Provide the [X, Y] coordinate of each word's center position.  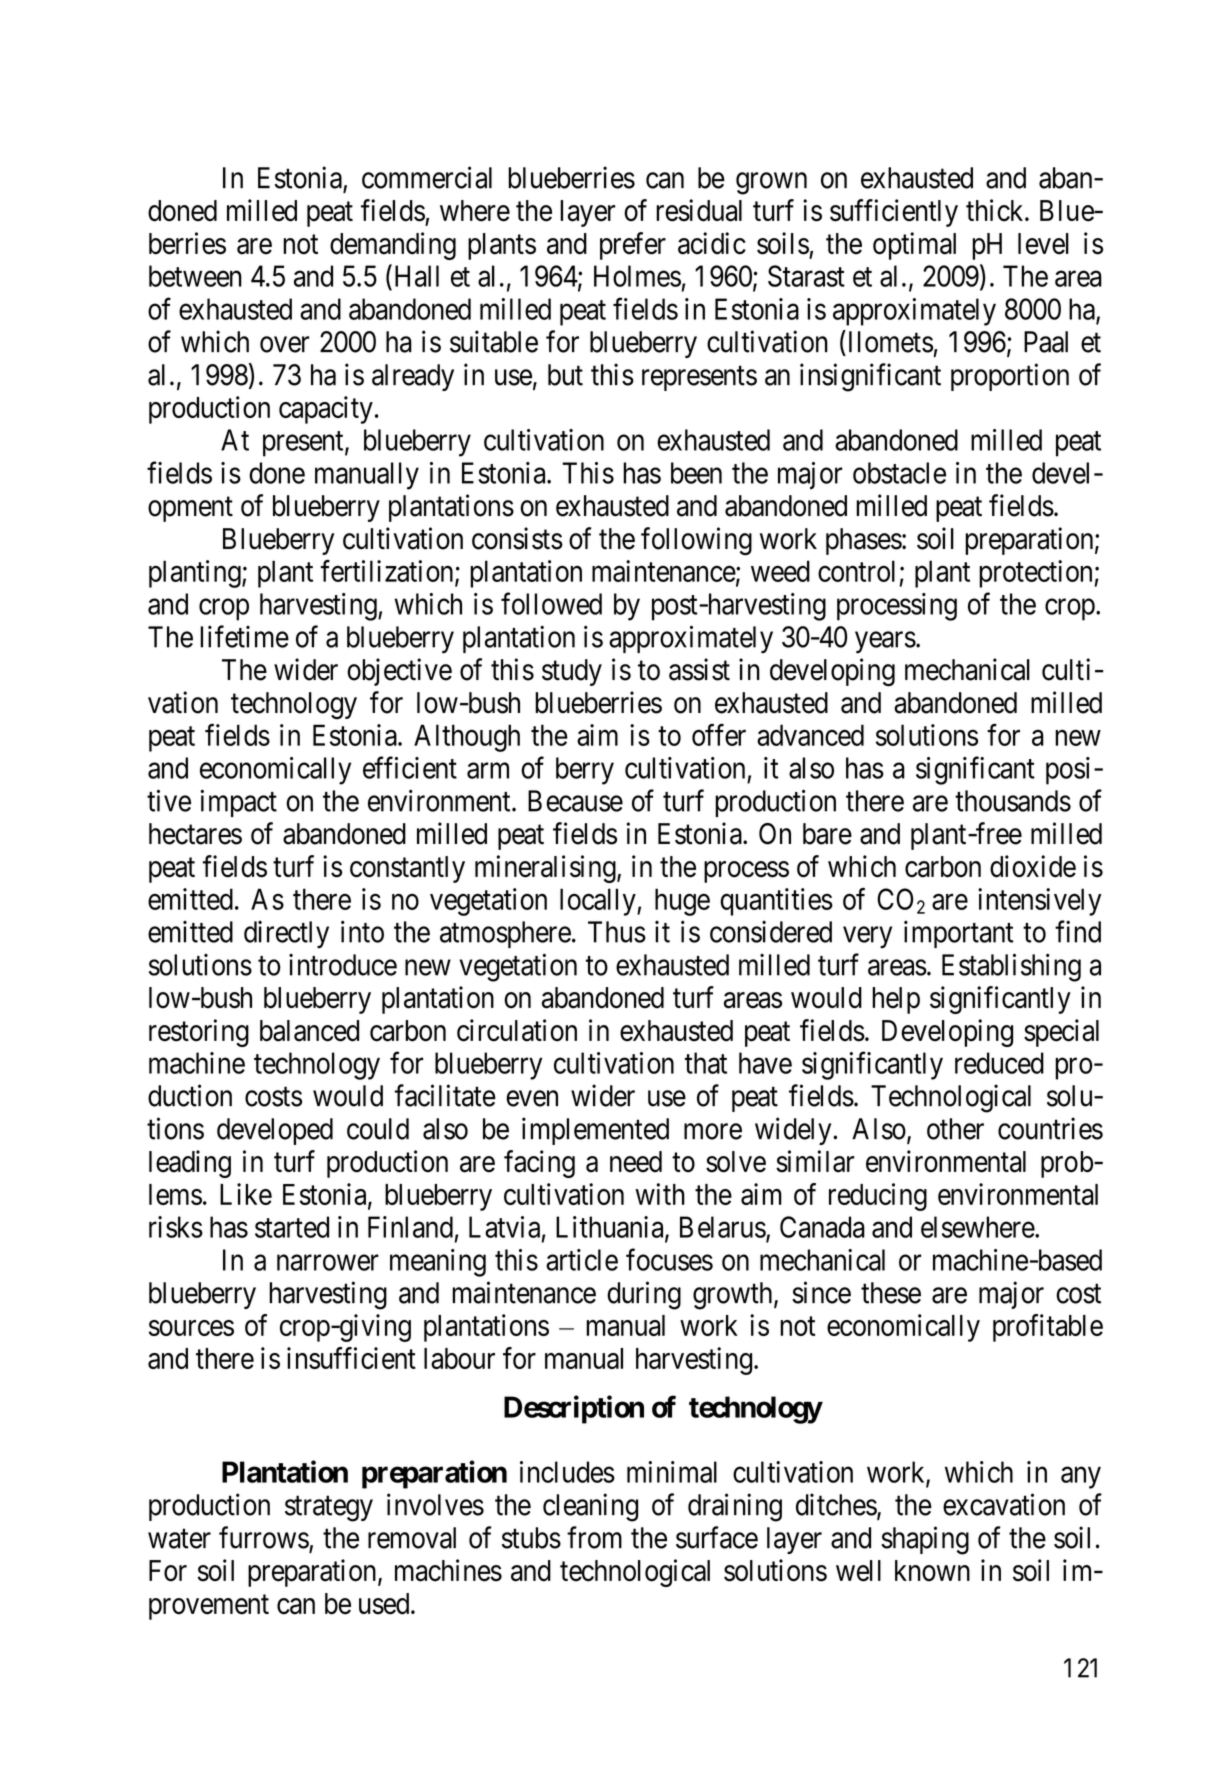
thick [996, 210]
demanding [393, 246]
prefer [633, 246]
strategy [329, 1509]
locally [599, 902]
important [959, 934]
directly [286, 934]
